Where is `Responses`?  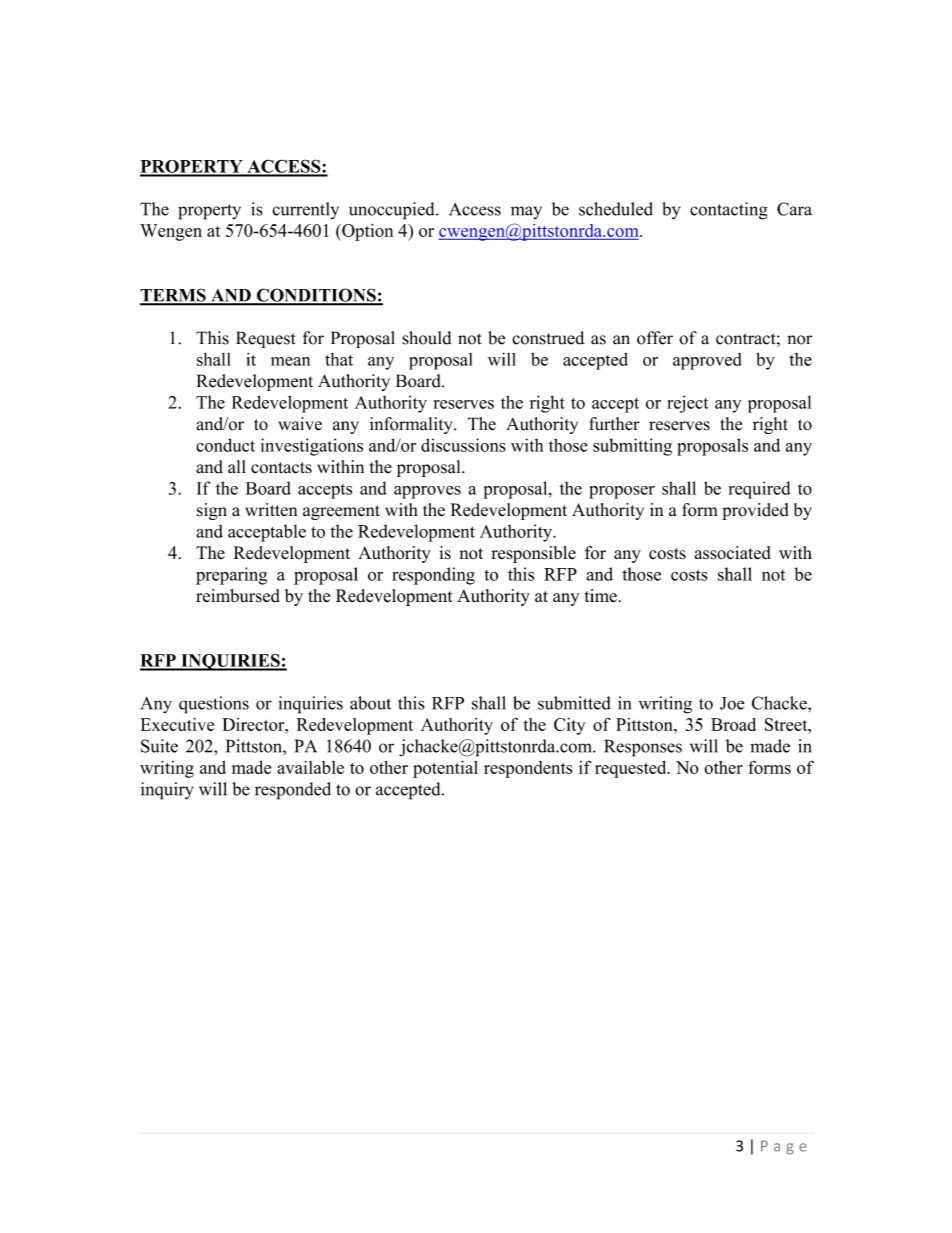
Responses is located at coordinates (643, 748).
